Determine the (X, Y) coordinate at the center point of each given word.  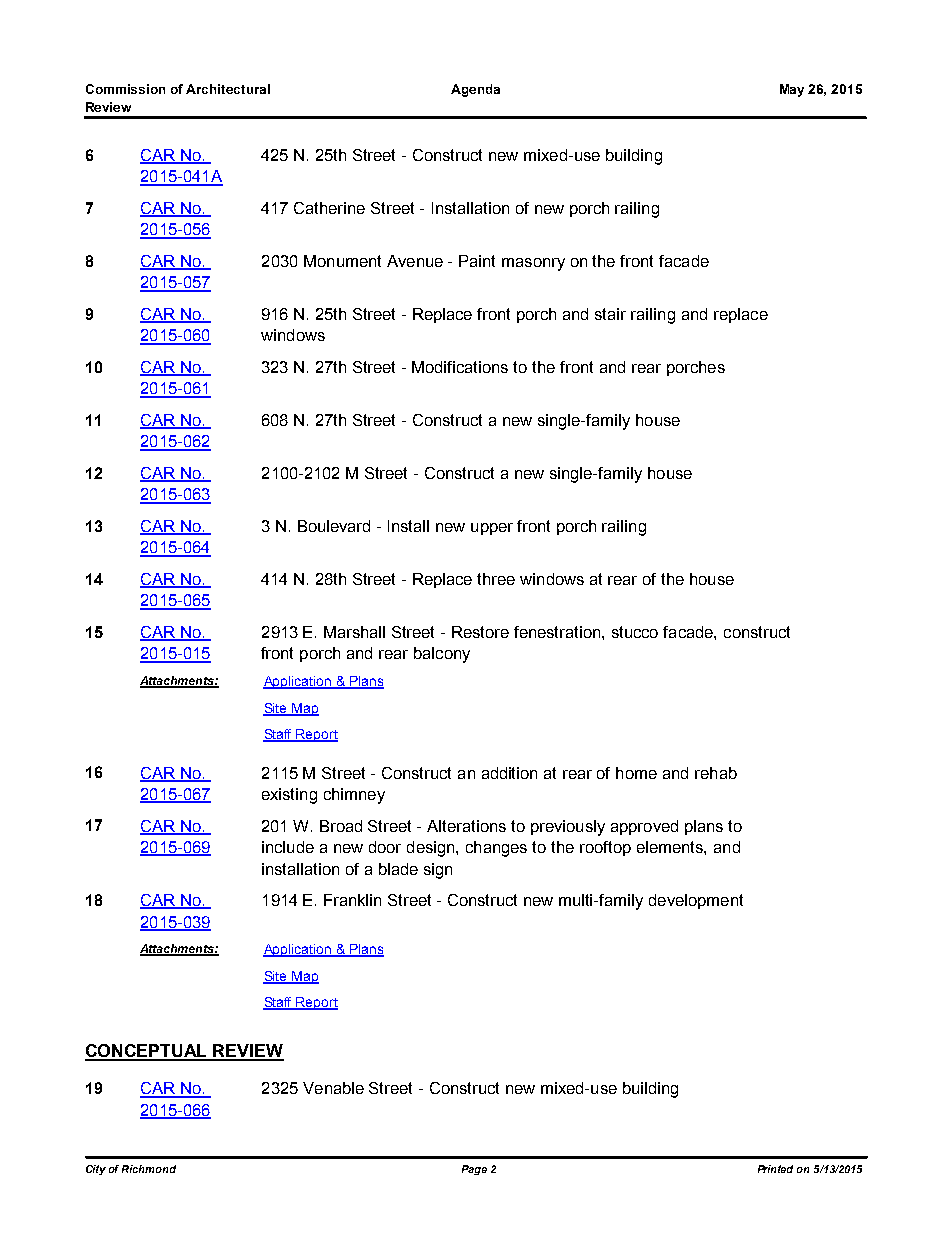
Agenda (475, 90)
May (792, 90)
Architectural (228, 89)
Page (474, 1170)
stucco (635, 632)
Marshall (354, 632)
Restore (480, 632)
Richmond (149, 1169)
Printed (775, 1169)
